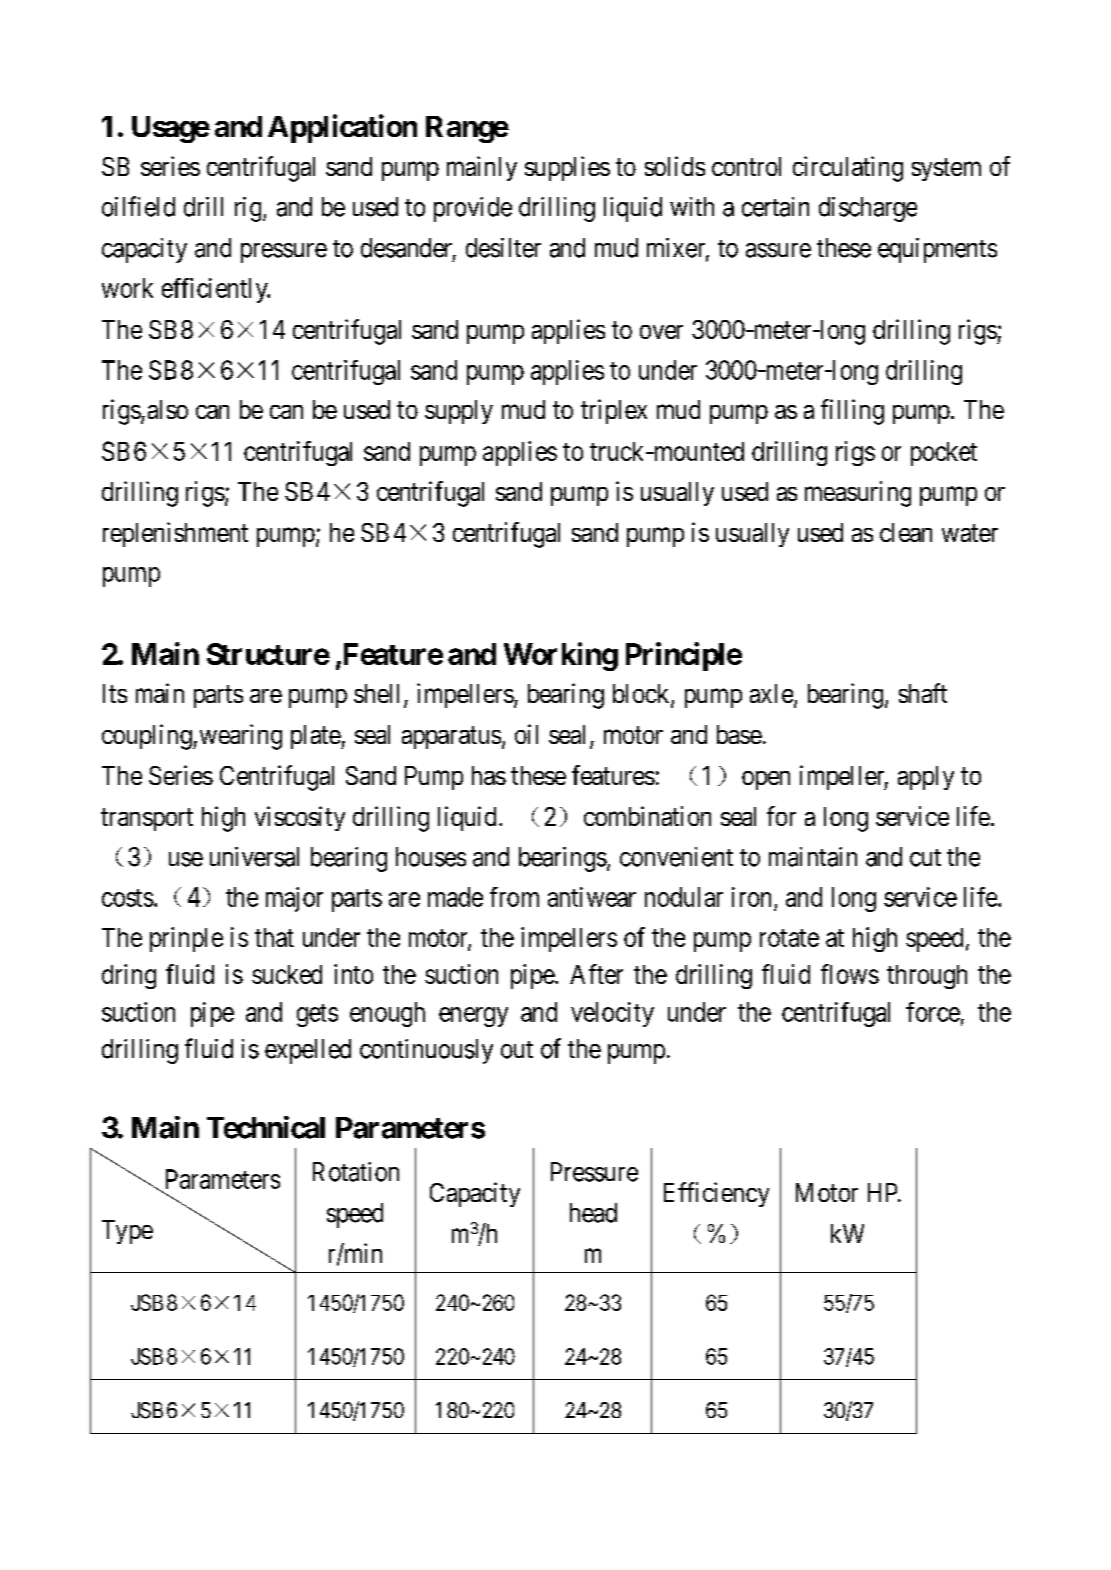 This page has height=1570, width=1111. What do you see at coordinates (514, 897) in the page?
I see `from` at bounding box center [514, 897].
